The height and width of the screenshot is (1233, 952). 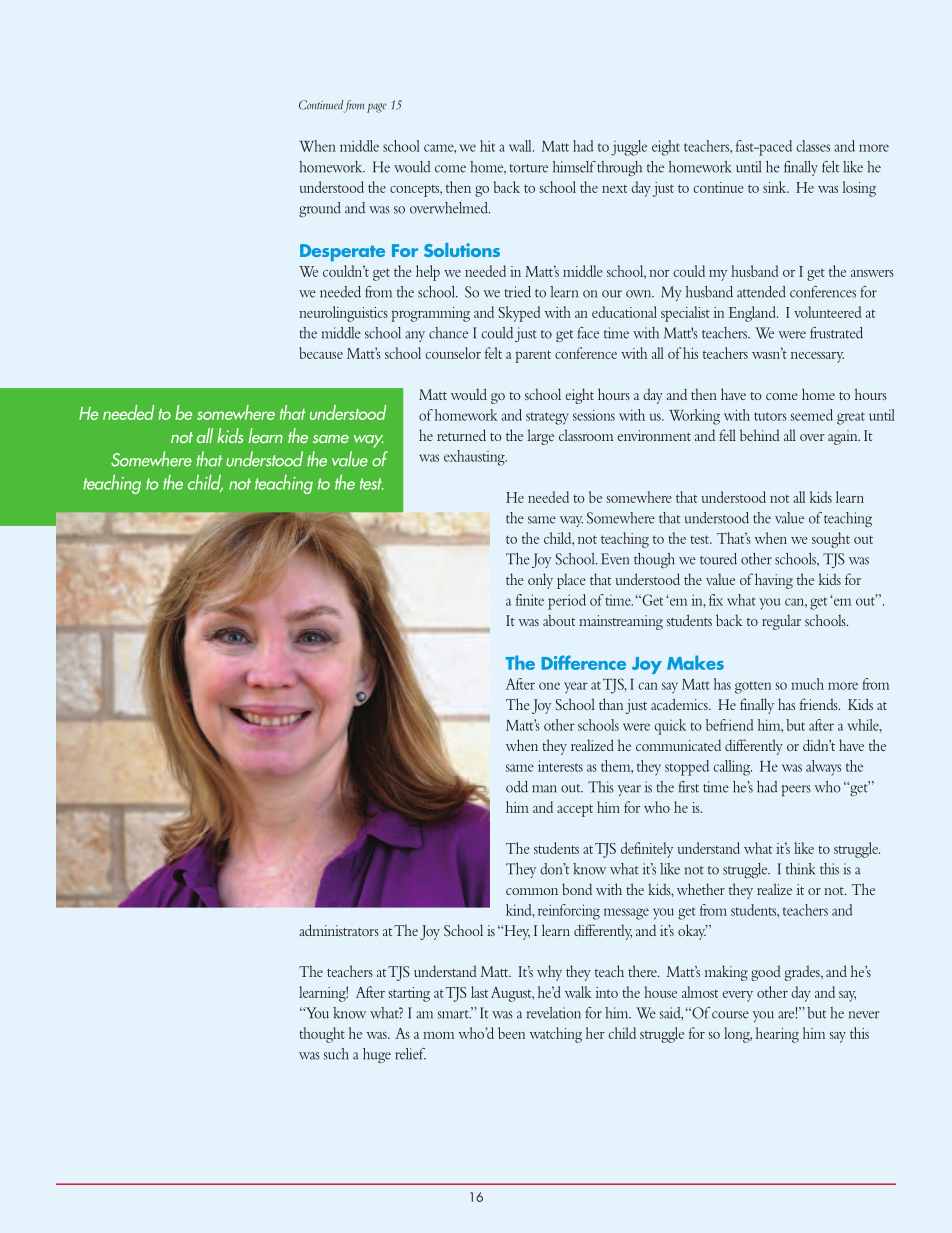 What do you see at coordinates (774, 581) in the screenshot?
I see `having` at bounding box center [774, 581].
